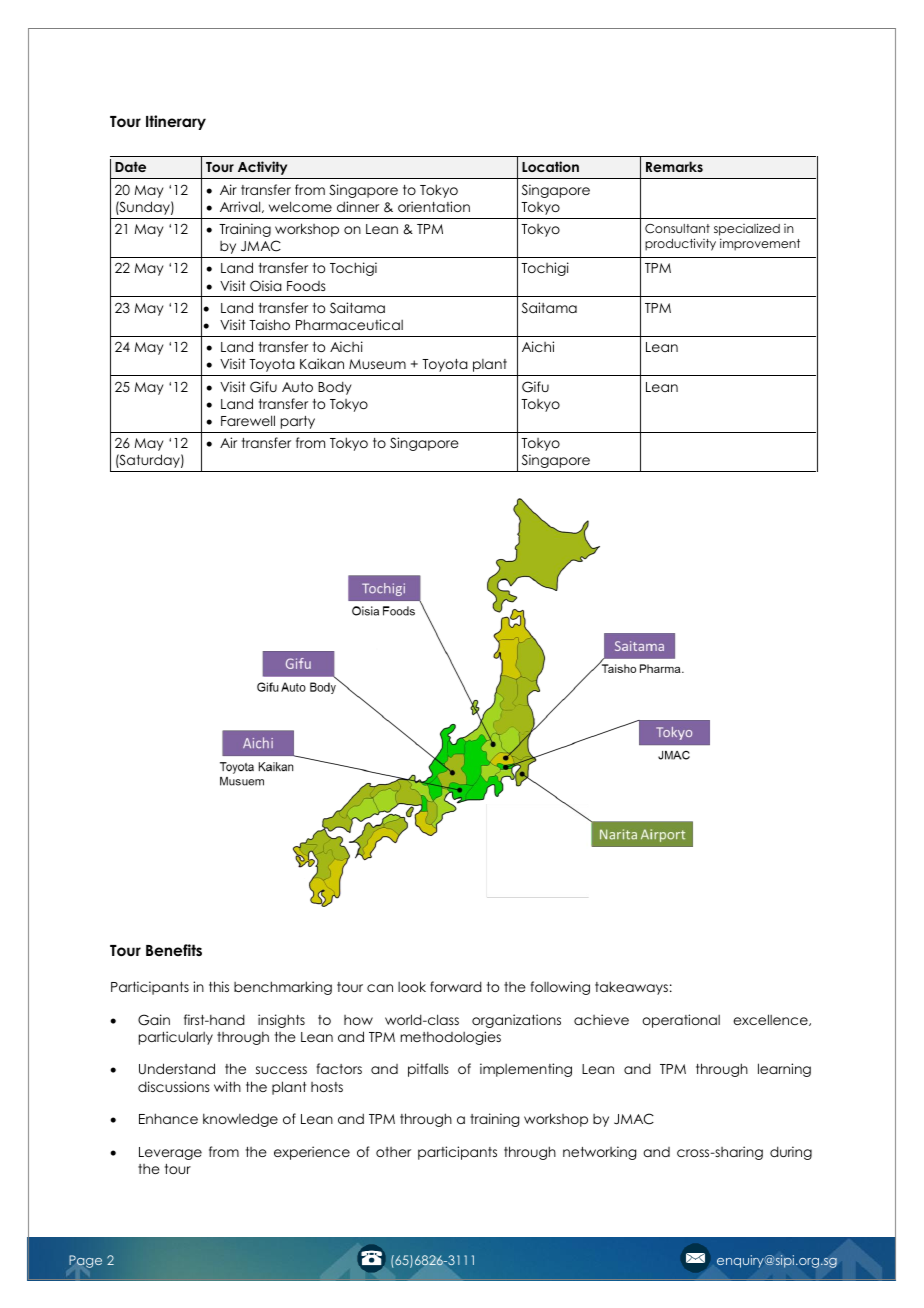 Image resolution: width=924 pixels, height=1308 pixels. I want to click on Date, so click(130, 167).
